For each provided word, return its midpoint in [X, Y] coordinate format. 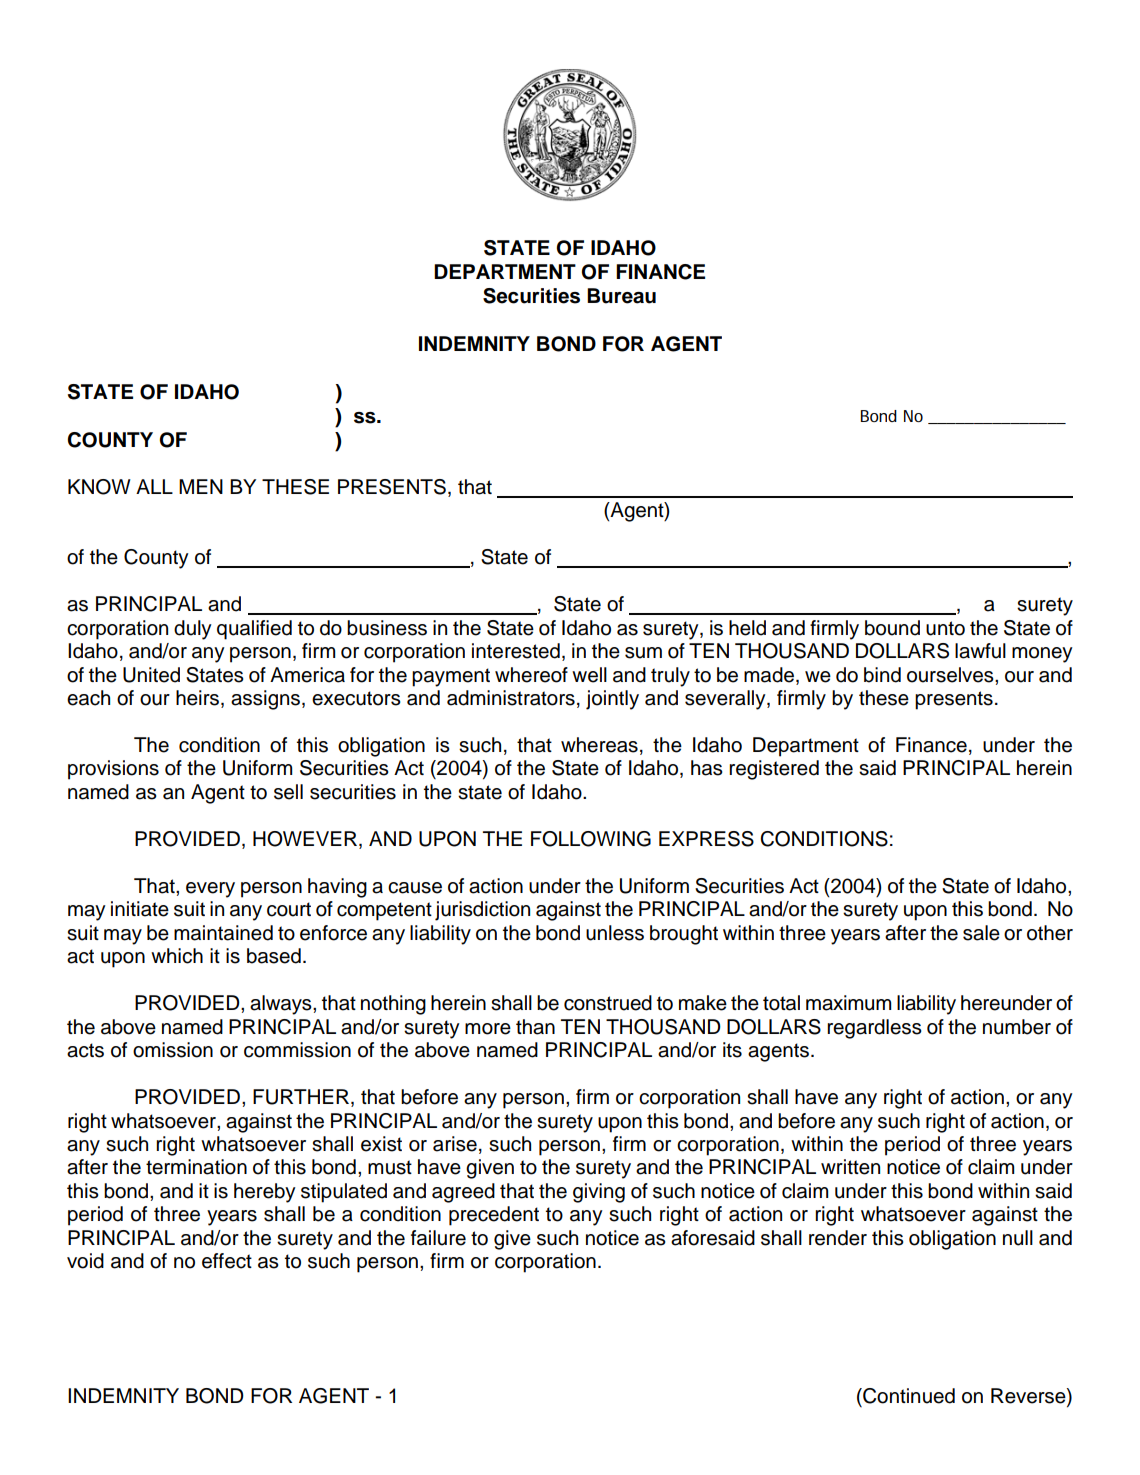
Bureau [621, 296]
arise [455, 1144]
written [850, 1167]
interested [516, 651]
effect [227, 1261]
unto [945, 628]
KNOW [99, 487]
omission [173, 1050]
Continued [908, 1396]
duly [193, 630]
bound [892, 628]
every [210, 890]
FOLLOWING [591, 839]
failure [438, 1238]
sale [981, 933]
